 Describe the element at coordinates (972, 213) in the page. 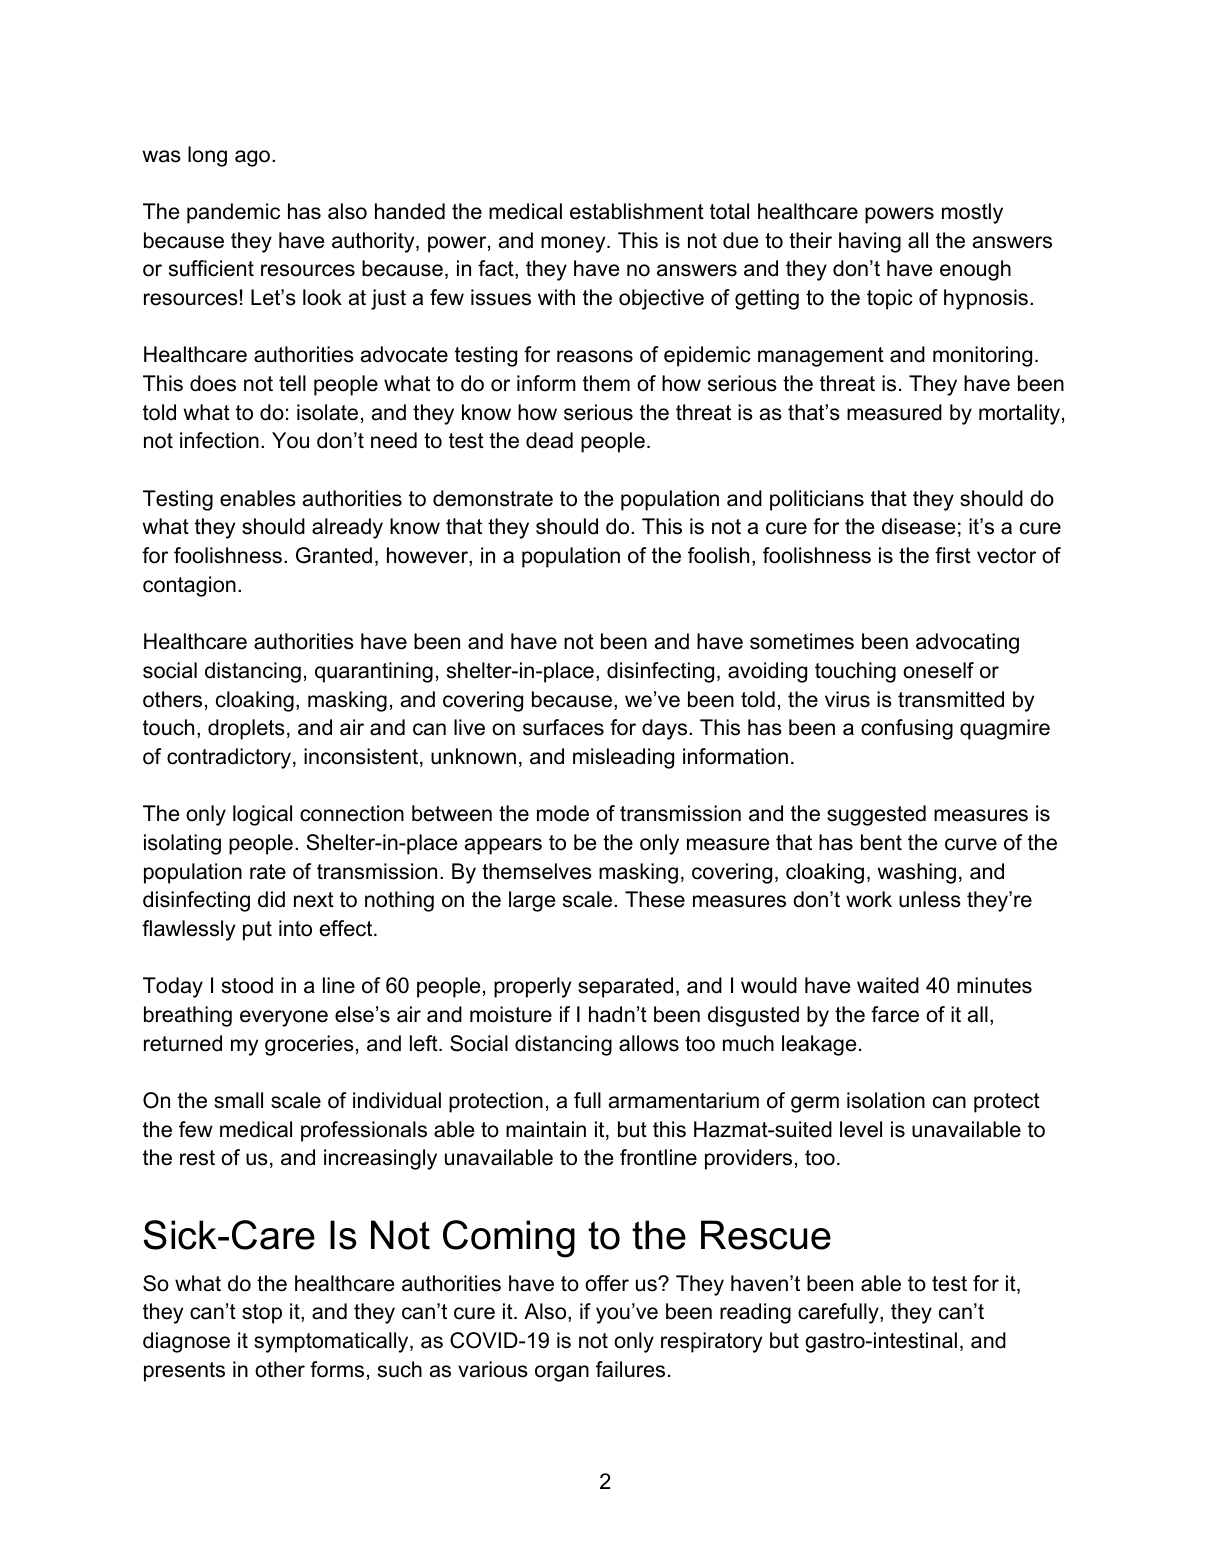

I see `mostly` at that location.
